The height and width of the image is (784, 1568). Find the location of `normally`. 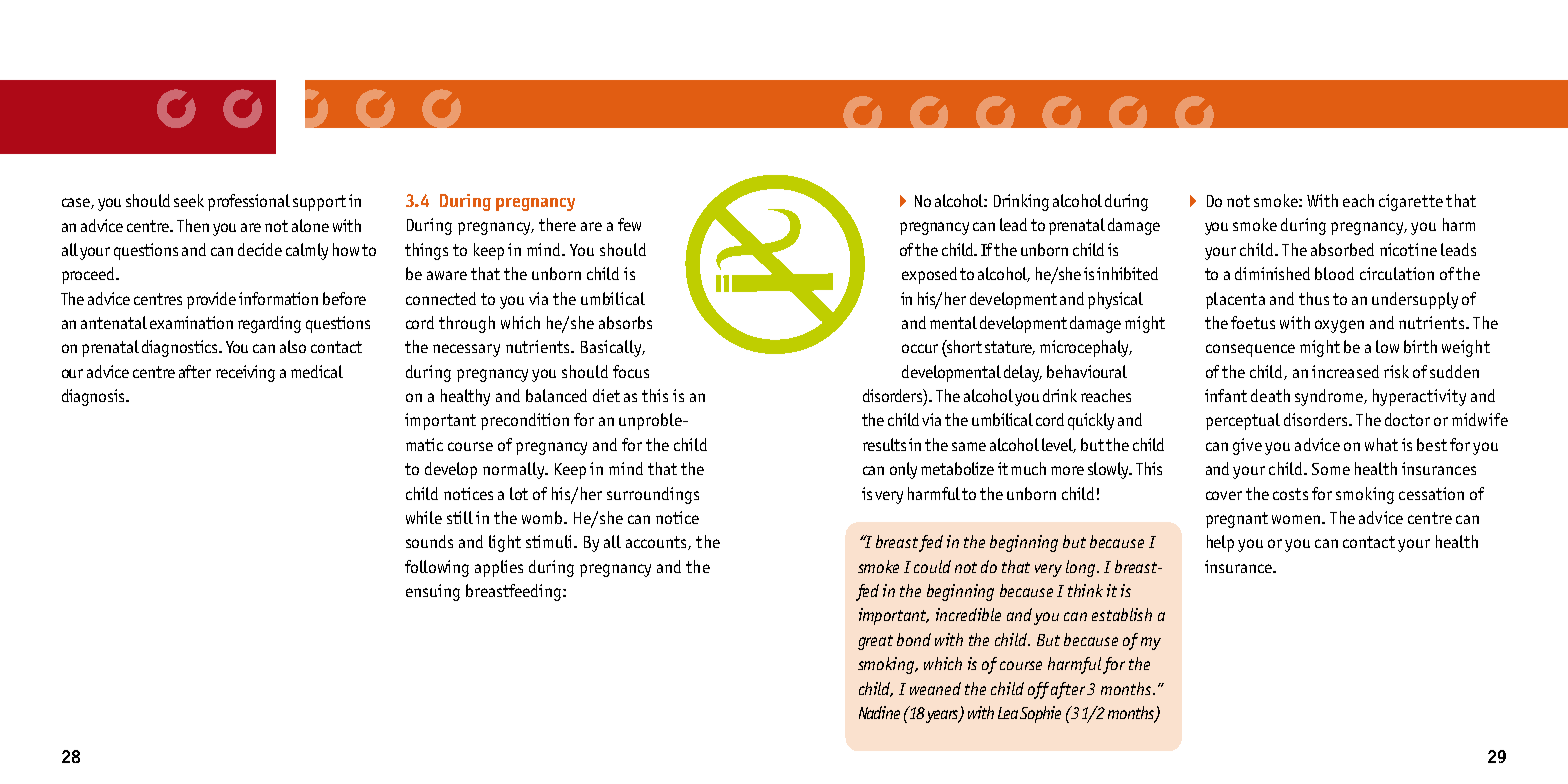

normally is located at coordinates (515, 470).
